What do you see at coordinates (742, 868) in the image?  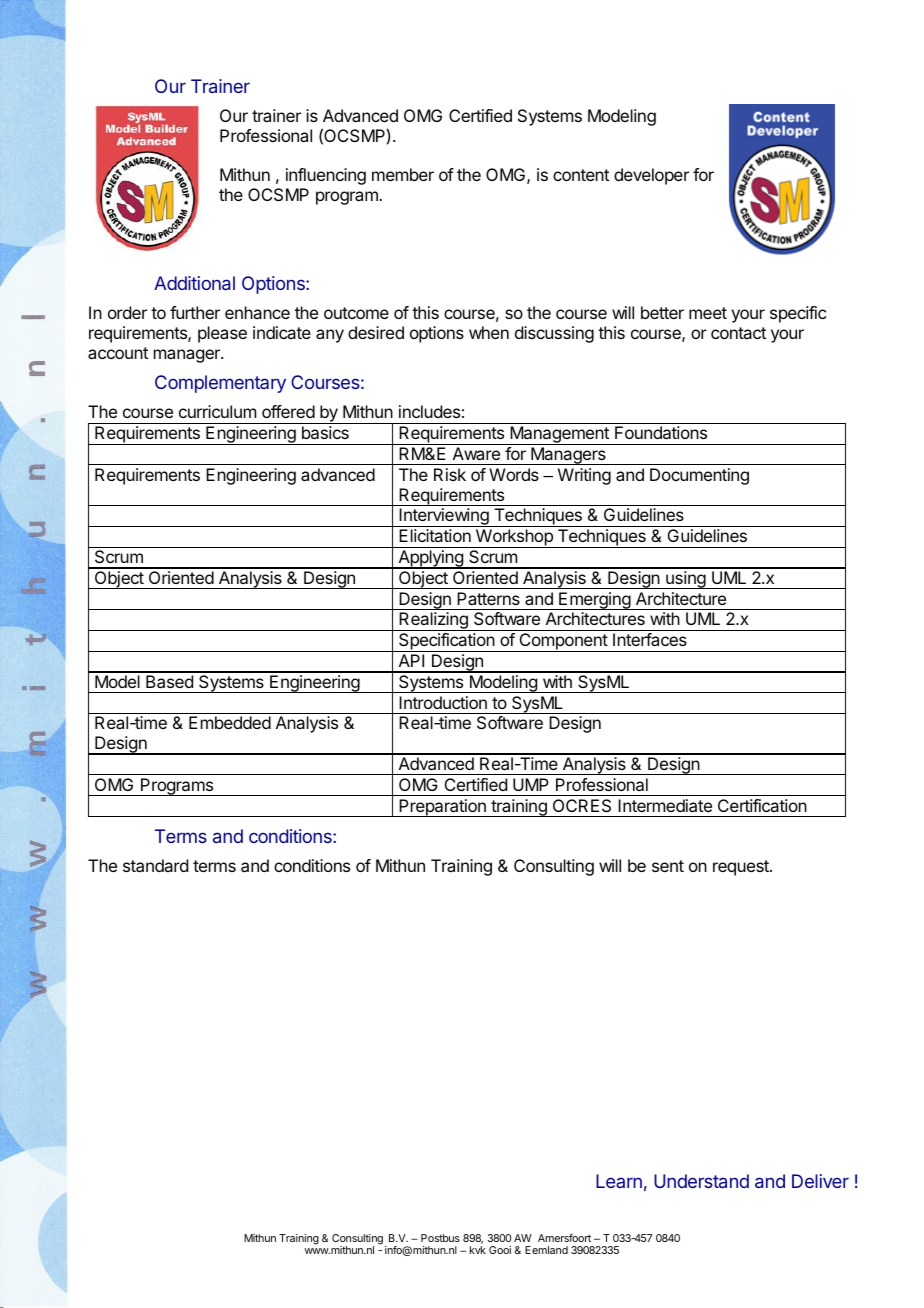 I see `request` at bounding box center [742, 868].
